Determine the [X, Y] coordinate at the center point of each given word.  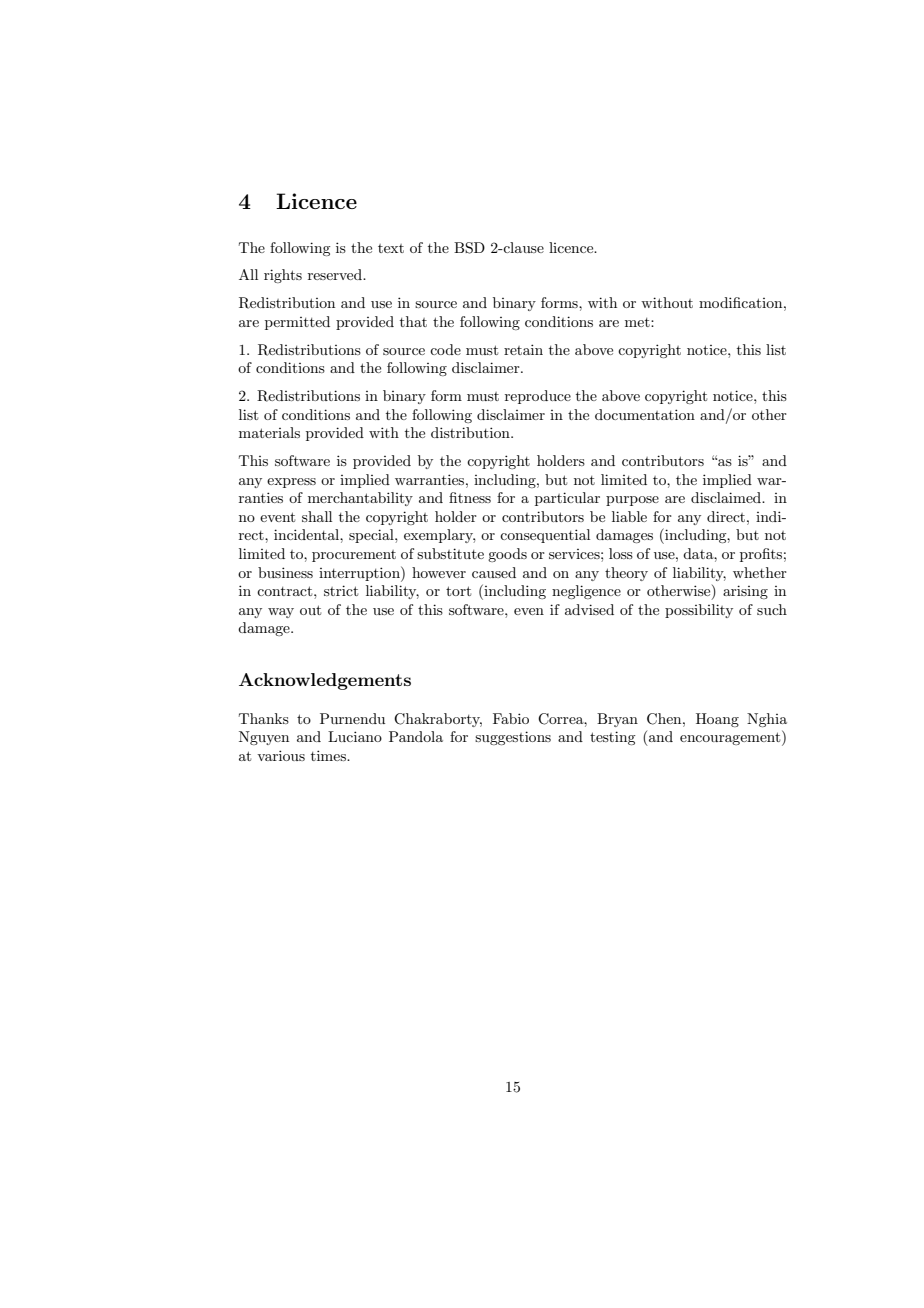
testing [612, 738]
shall [317, 516]
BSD [469, 248]
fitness [470, 497]
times [329, 755]
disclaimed [727, 497]
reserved [336, 274]
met [638, 322]
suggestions [513, 738]
